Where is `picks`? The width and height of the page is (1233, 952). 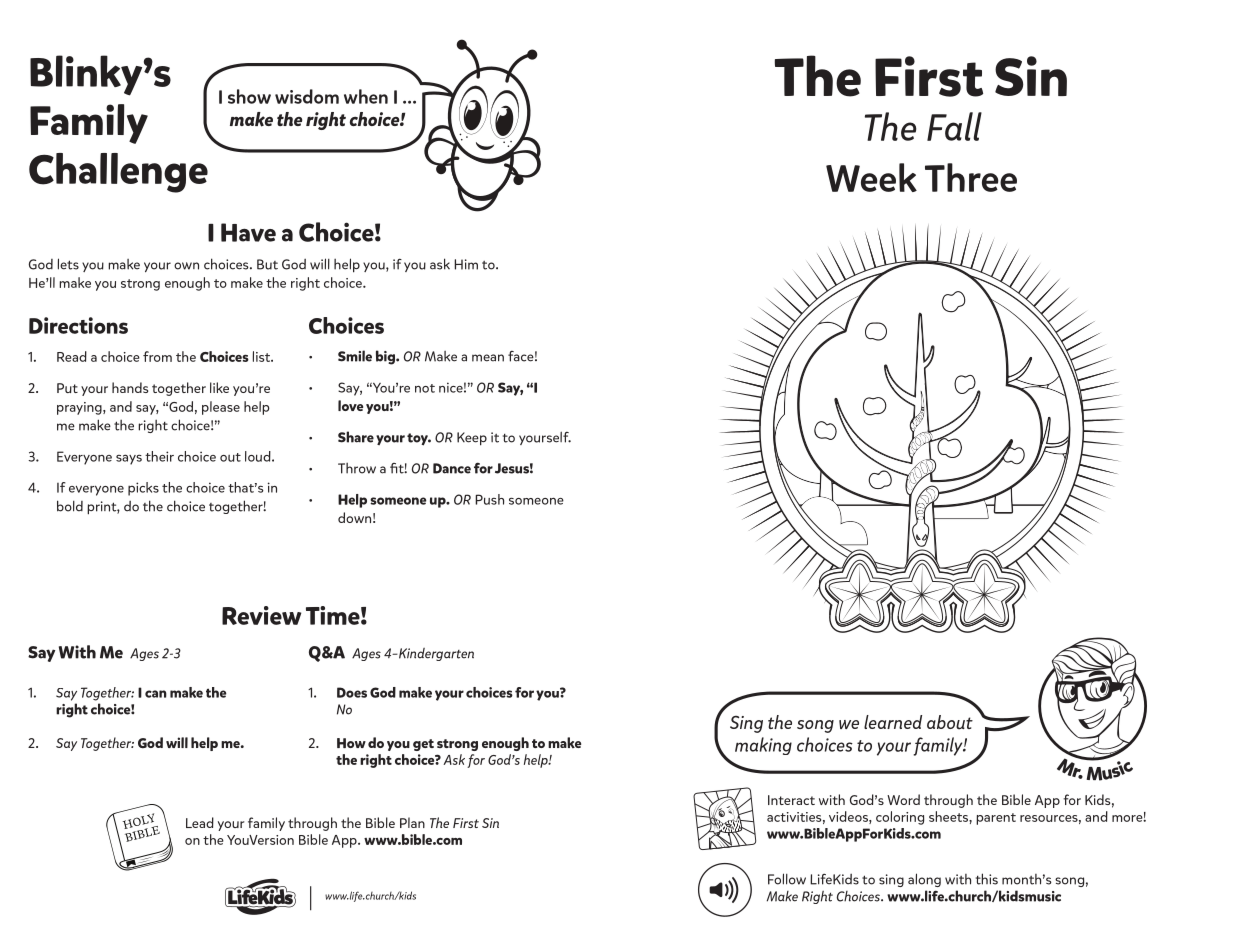 picks is located at coordinates (143, 489).
